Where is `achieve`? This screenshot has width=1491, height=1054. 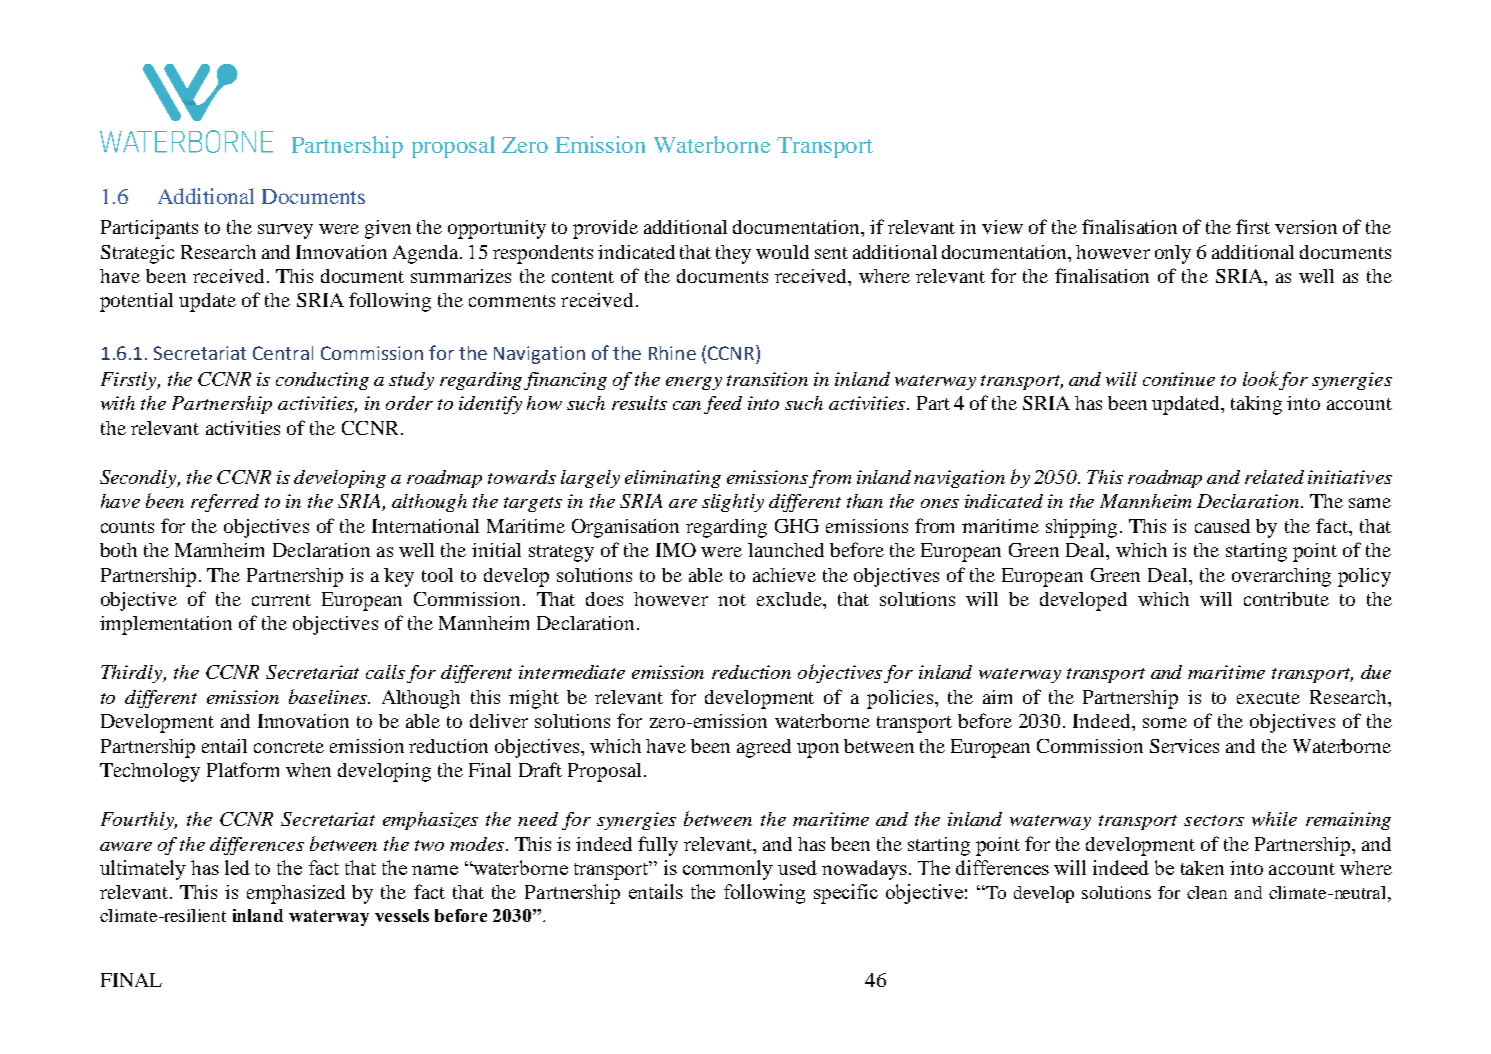 achieve is located at coordinates (784, 575).
